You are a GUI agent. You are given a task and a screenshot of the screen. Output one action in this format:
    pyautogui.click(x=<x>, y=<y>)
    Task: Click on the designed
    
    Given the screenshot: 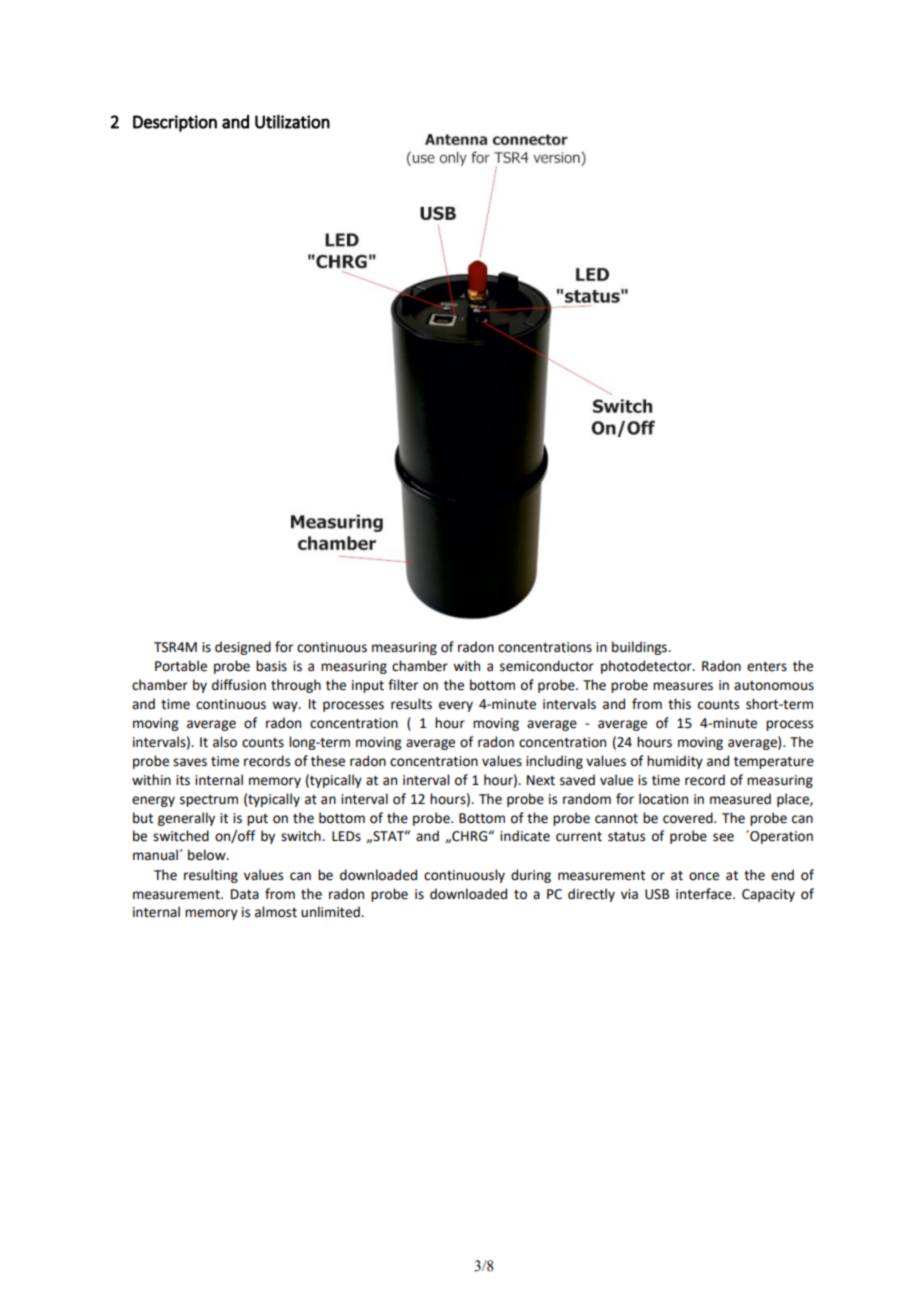 What is the action you would take?
    pyautogui.click(x=243, y=648)
